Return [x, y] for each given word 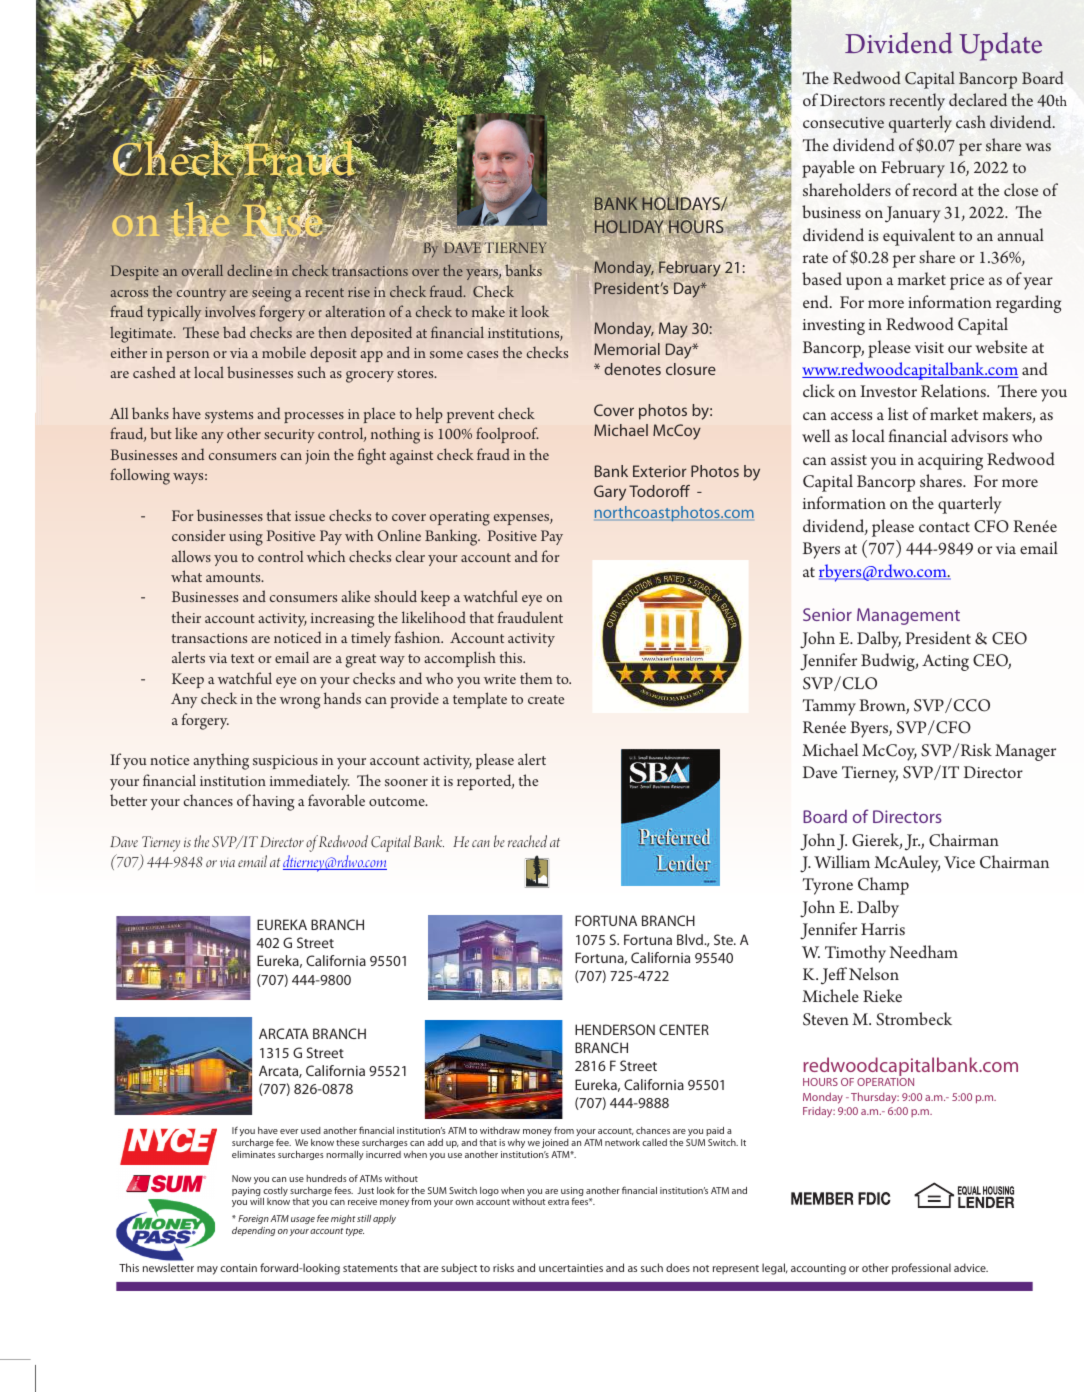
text [242, 658]
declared [978, 99]
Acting [945, 662]
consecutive [843, 122]
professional [921, 1269]
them [536, 678]
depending [253, 1231]
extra [558, 1202]
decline [251, 271]
